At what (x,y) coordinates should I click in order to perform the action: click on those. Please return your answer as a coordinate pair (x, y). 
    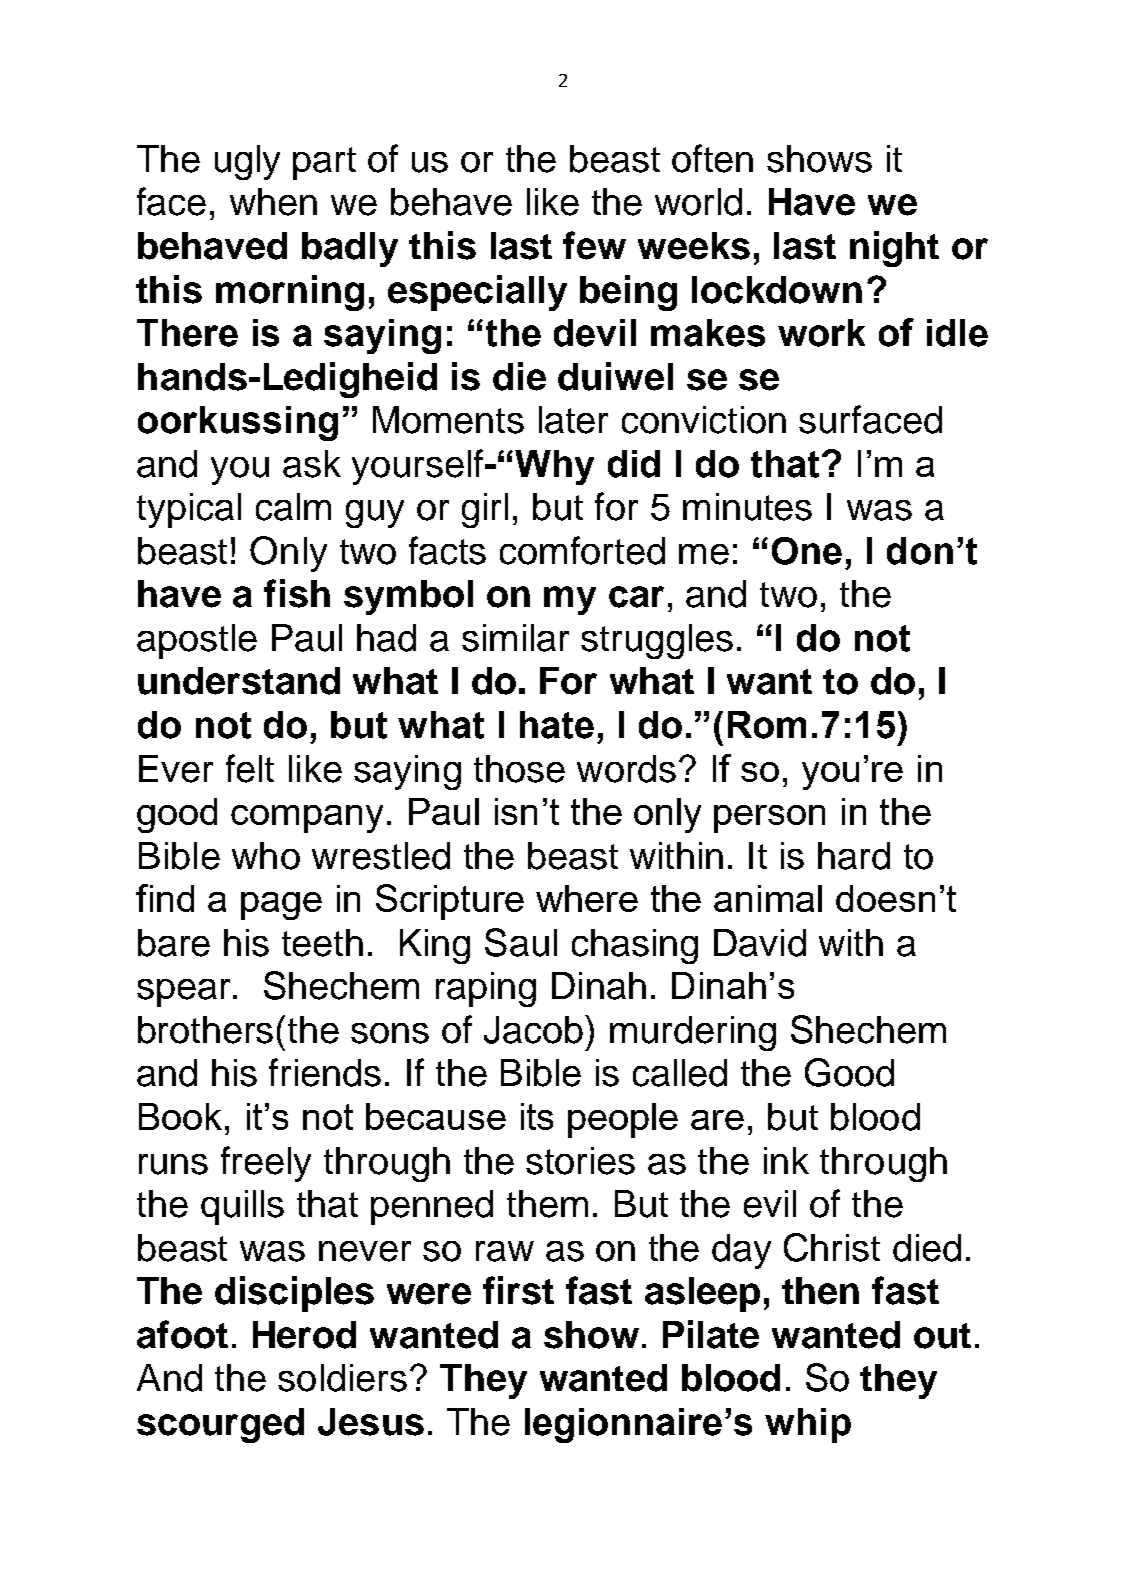
    Looking at the image, I should click on (519, 769).
